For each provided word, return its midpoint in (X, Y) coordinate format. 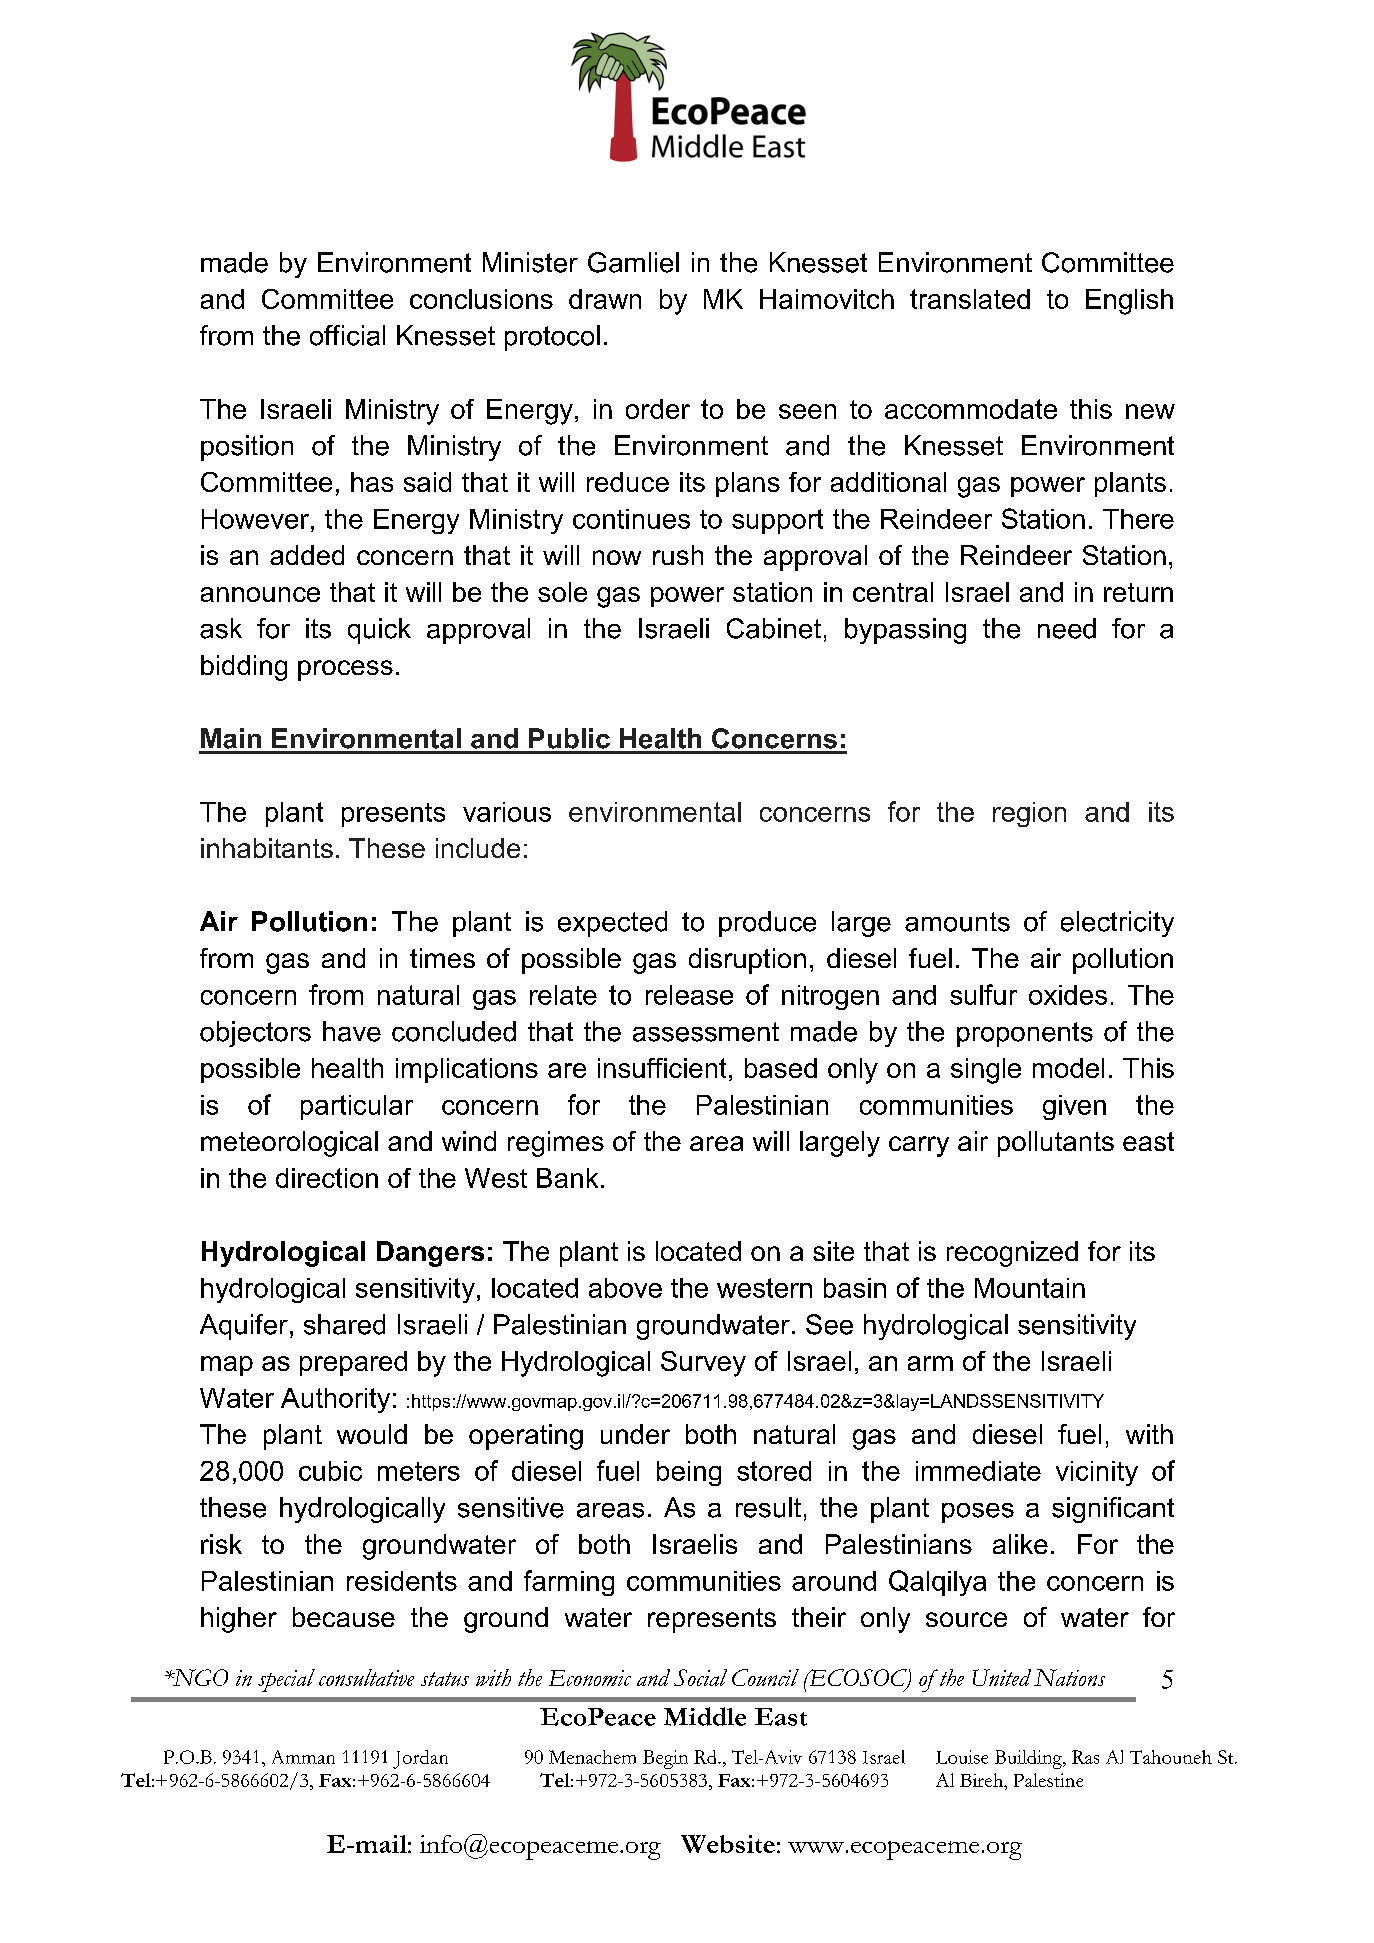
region (1029, 814)
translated (970, 299)
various (507, 812)
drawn (605, 299)
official (347, 335)
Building (1029, 1759)
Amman (303, 1757)
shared (344, 1324)
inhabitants (267, 848)
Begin (665, 1759)
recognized (1012, 1254)
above (625, 1288)
